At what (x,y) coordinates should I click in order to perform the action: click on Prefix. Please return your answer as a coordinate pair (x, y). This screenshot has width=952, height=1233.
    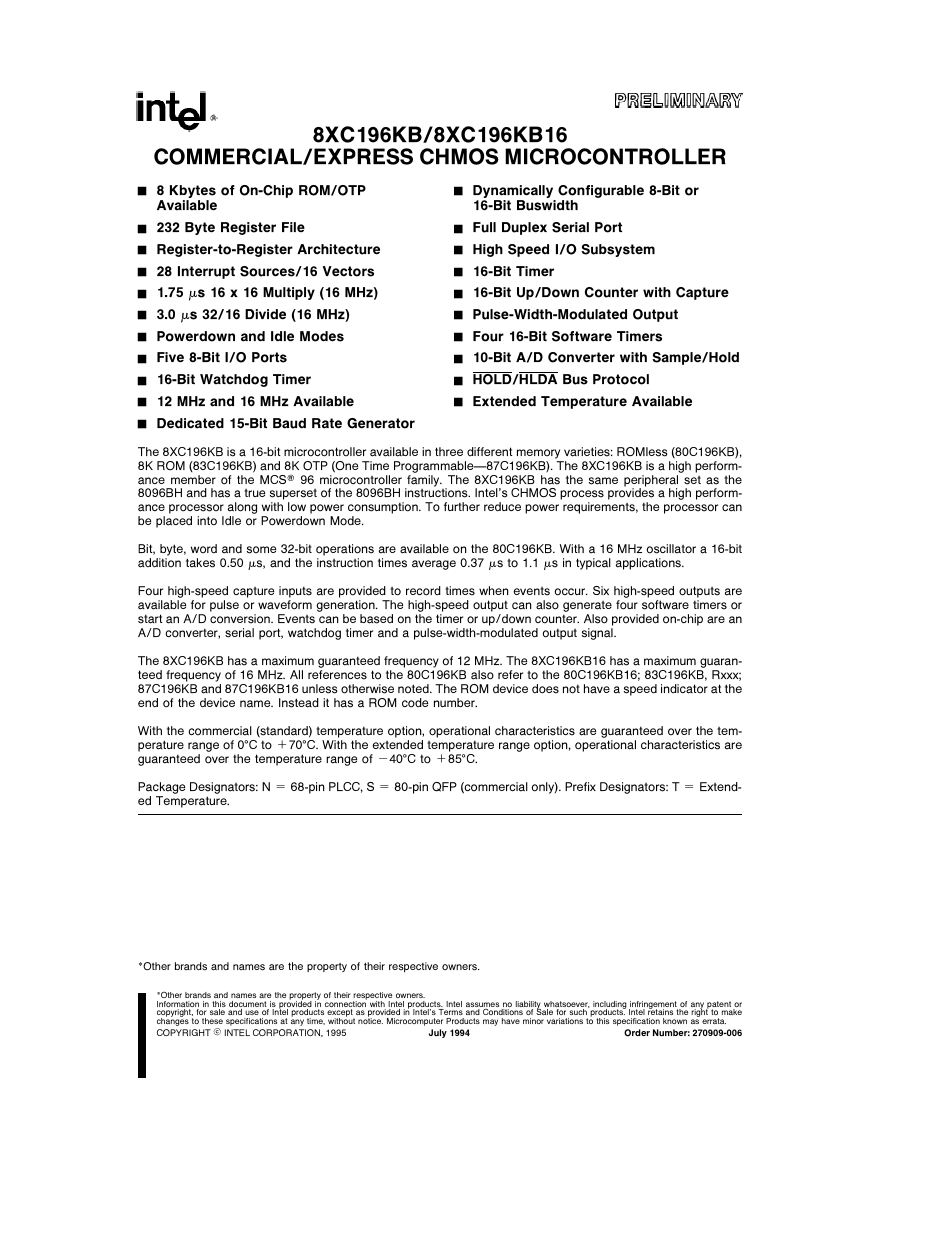
    Looking at the image, I should click on (580, 786).
